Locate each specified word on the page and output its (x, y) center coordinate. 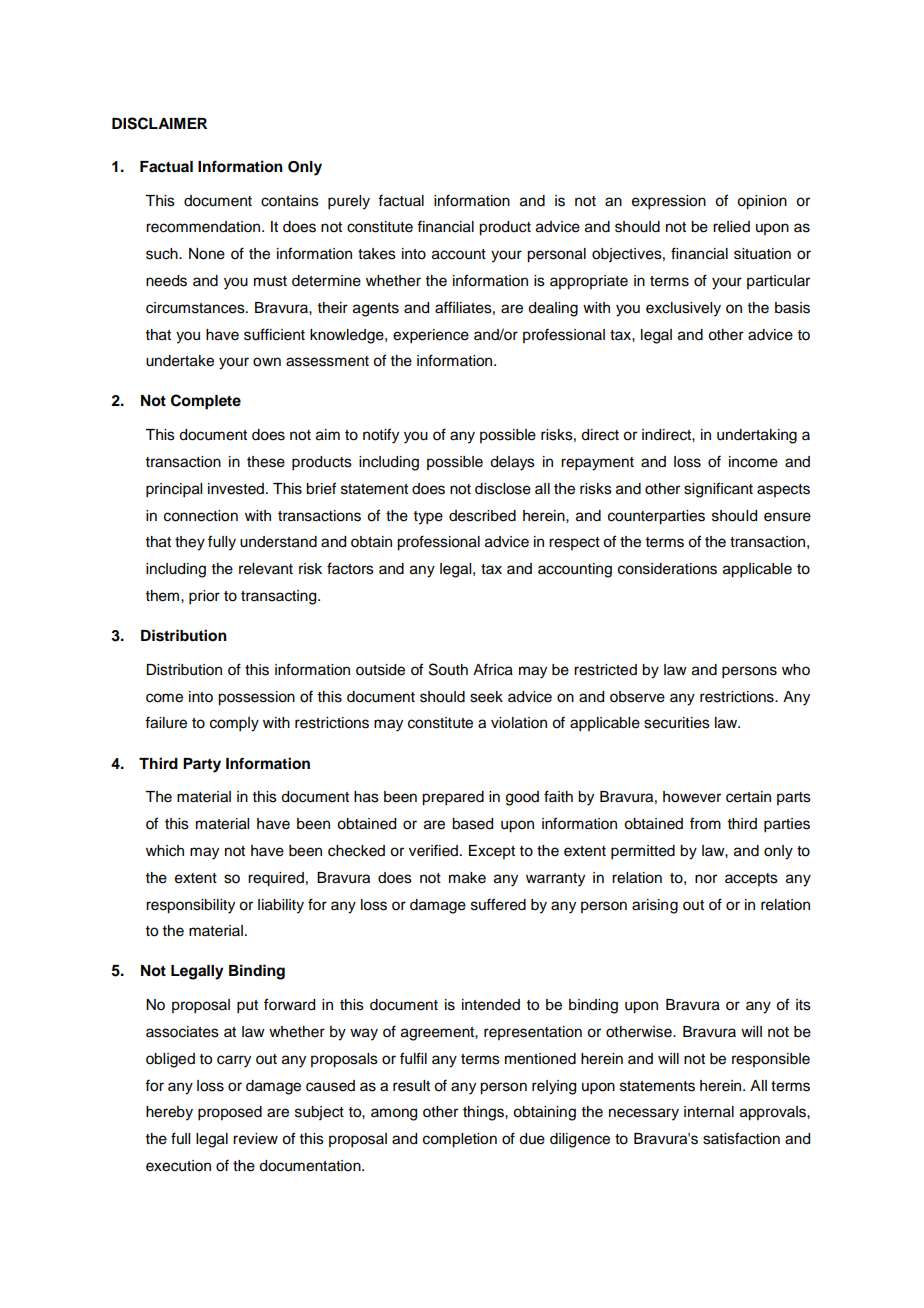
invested (237, 489)
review (255, 1139)
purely (349, 202)
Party (202, 765)
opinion (762, 202)
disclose (503, 489)
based (472, 824)
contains (290, 201)
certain (748, 797)
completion (460, 1140)
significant (718, 490)
